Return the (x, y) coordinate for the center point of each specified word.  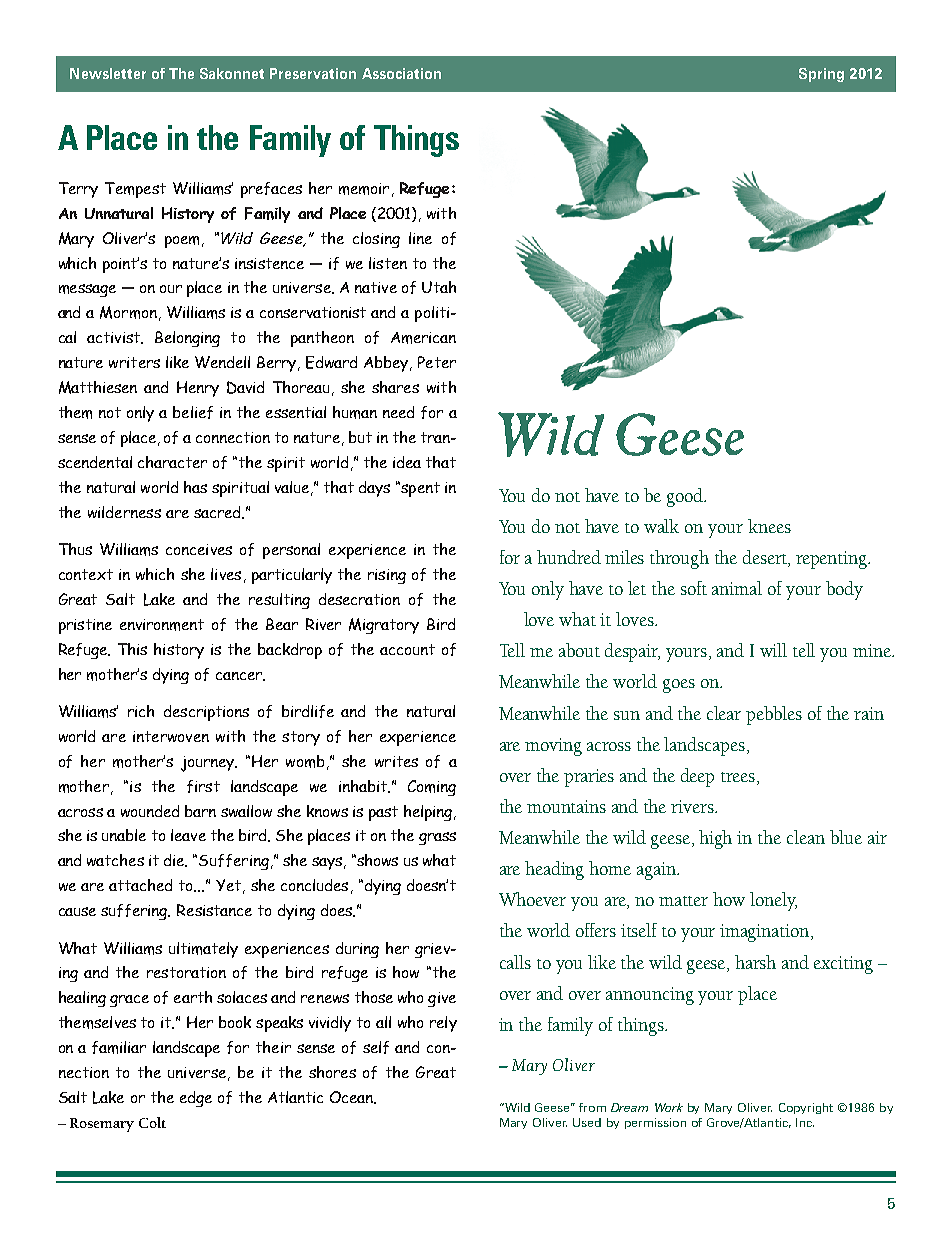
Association (401, 73)
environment (162, 625)
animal (737, 588)
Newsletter (108, 73)
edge (196, 1099)
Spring (821, 75)
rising (387, 576)
